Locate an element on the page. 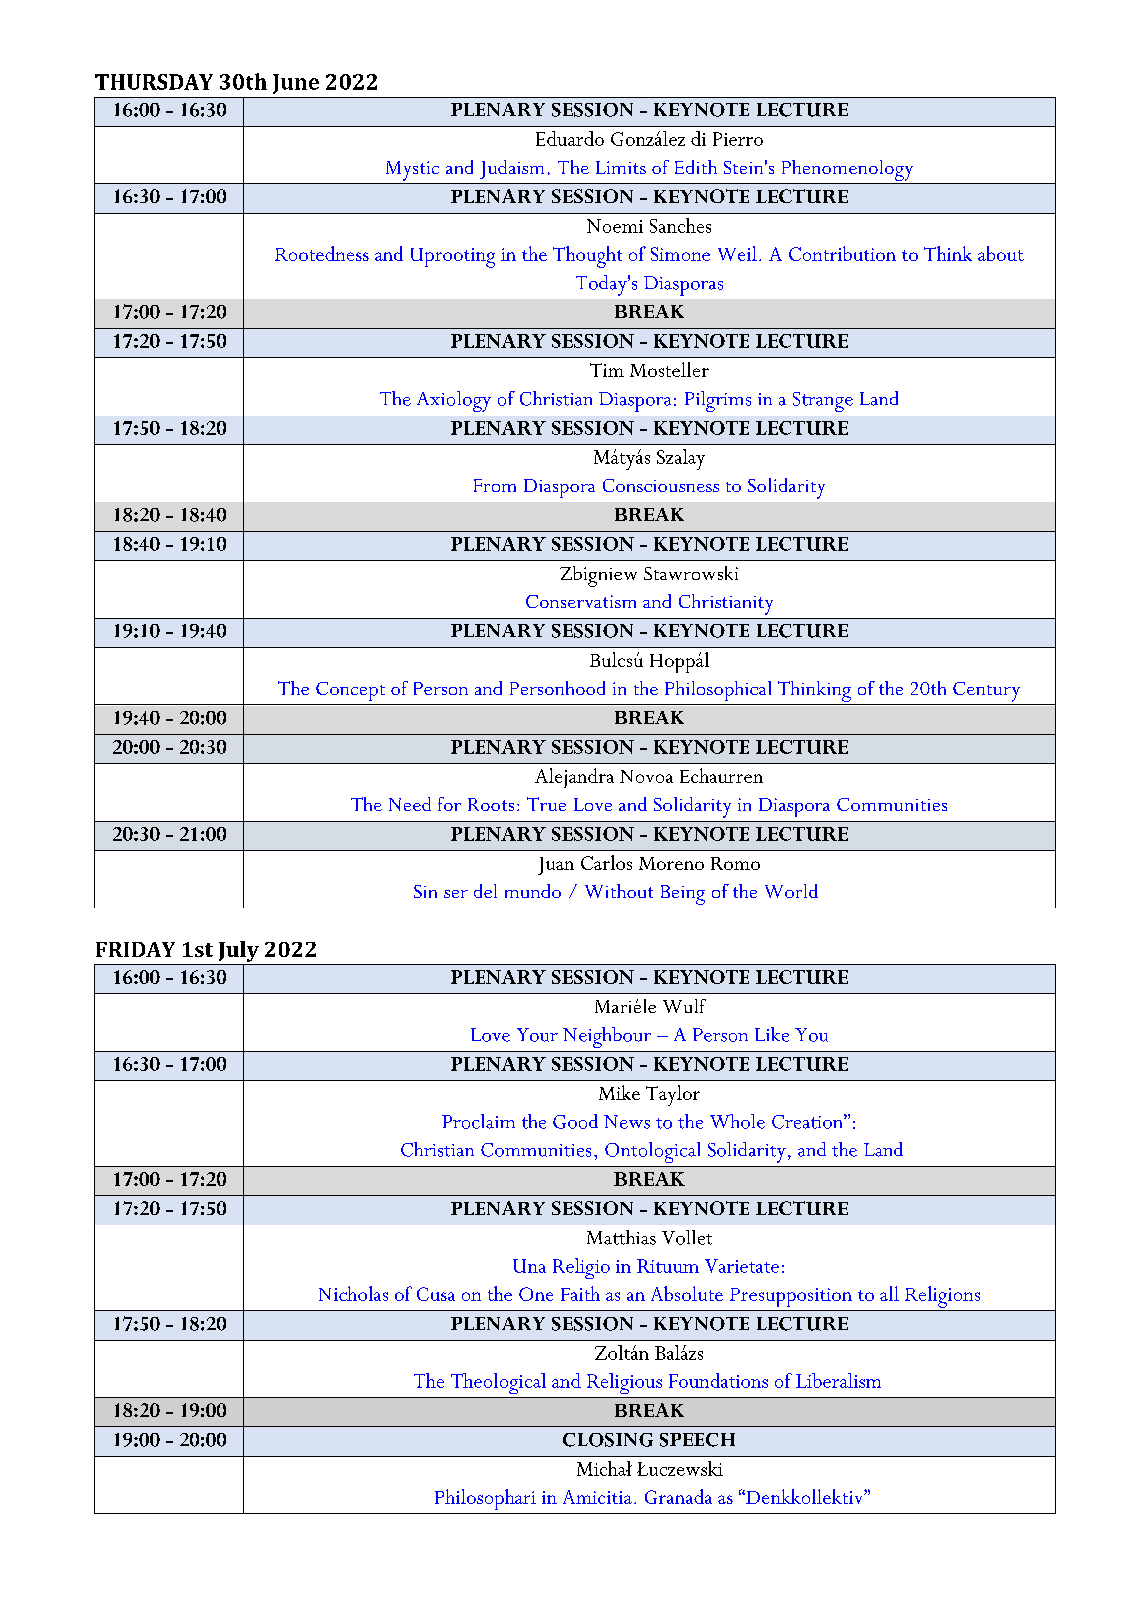  June is located at coordinates (296, 84).
